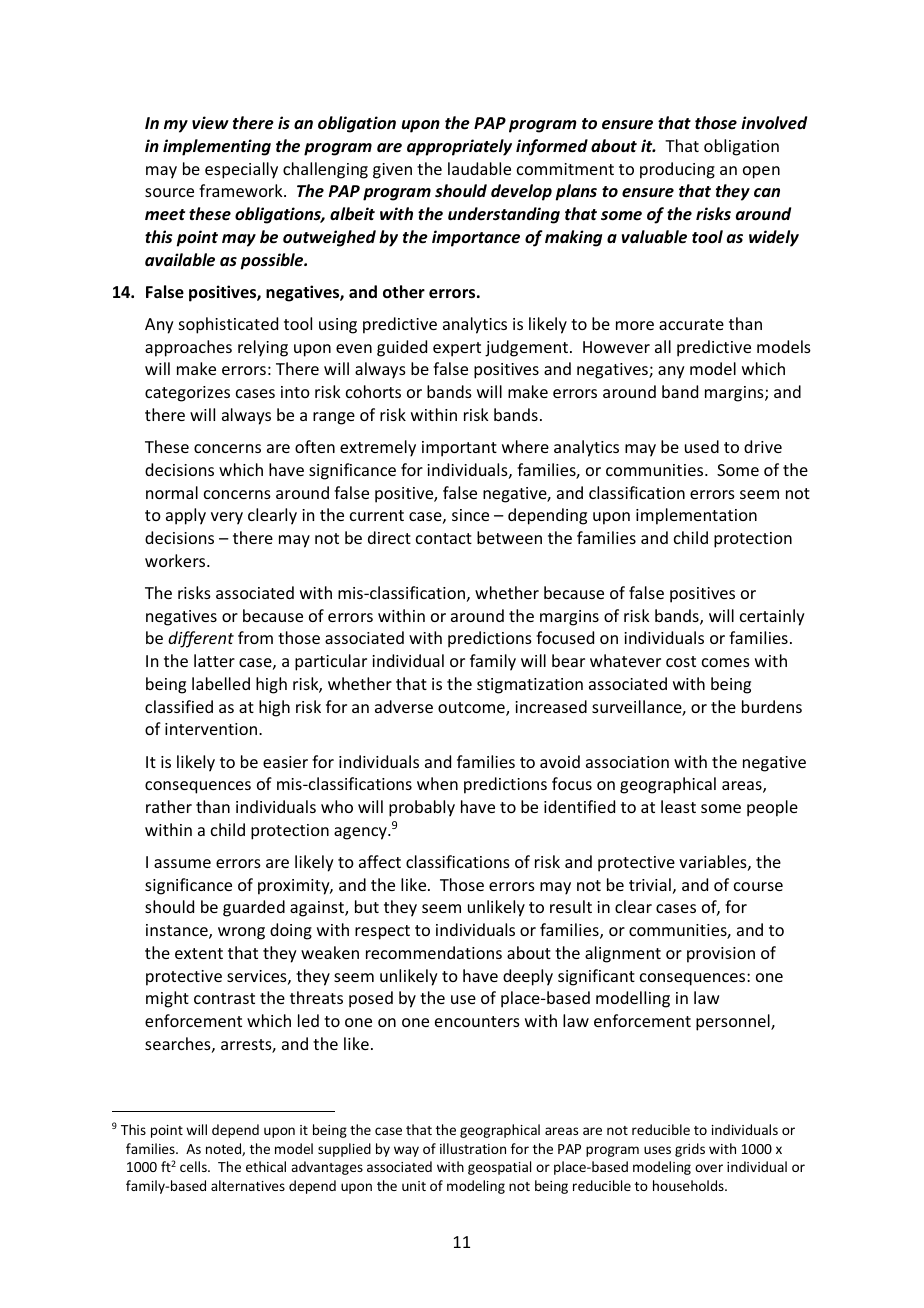  Describe the element at coordinates (266, 1166) in the document. I see `ethical` at that location.
